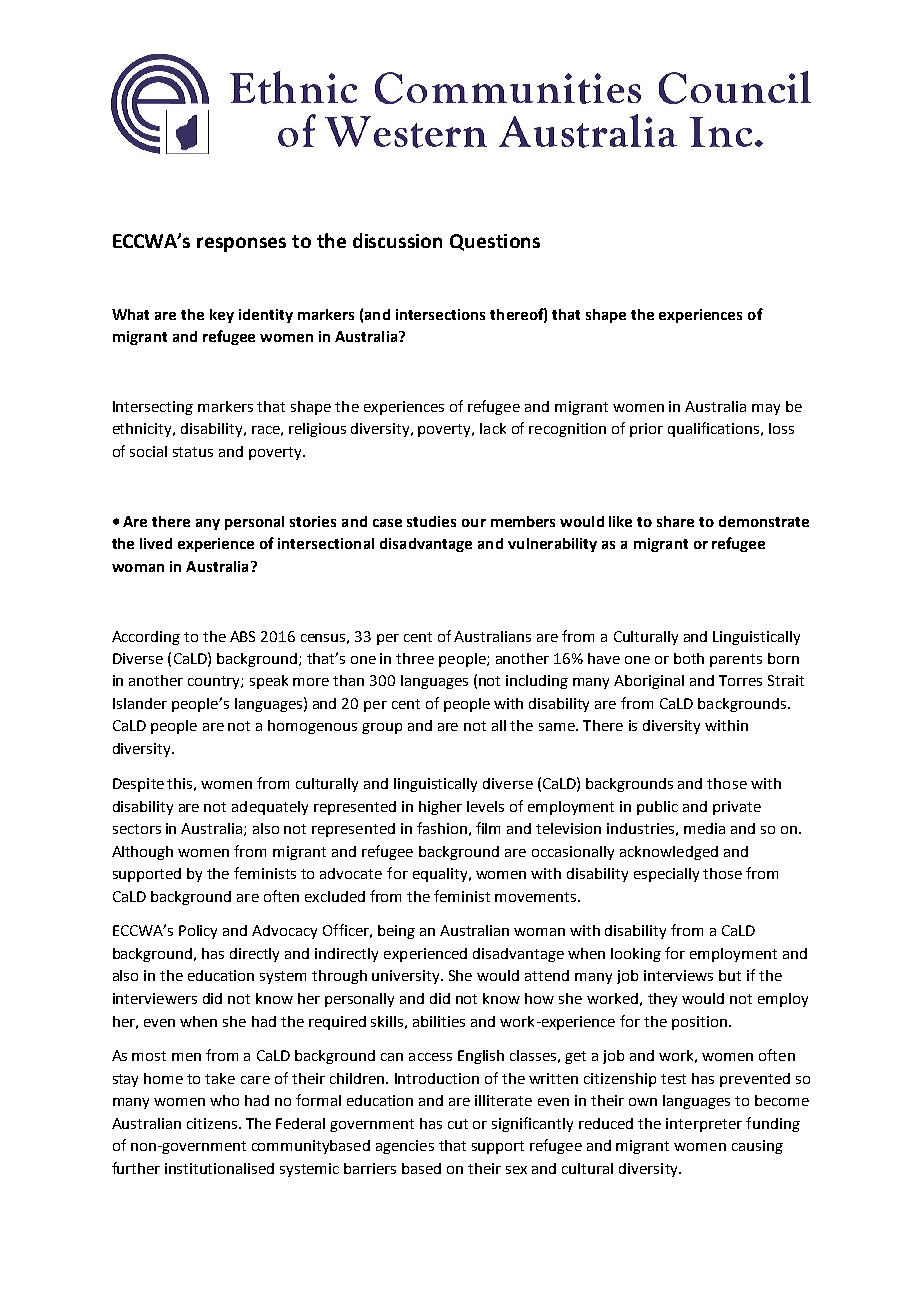  I want to click on Torres, so click(740, 680).
